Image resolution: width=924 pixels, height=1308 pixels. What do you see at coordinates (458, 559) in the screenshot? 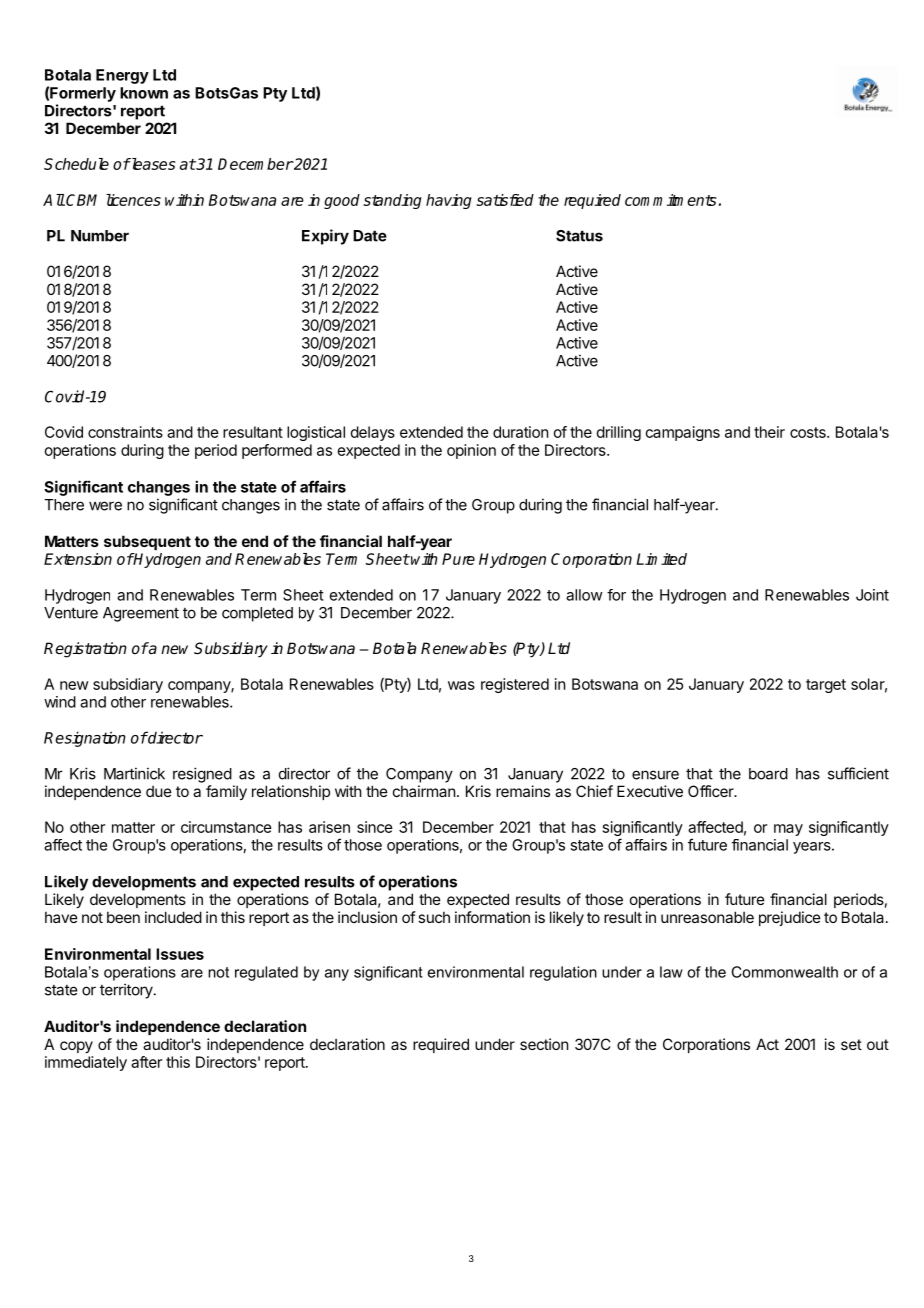
I see `Pure` at bounding box center [458, 559].
